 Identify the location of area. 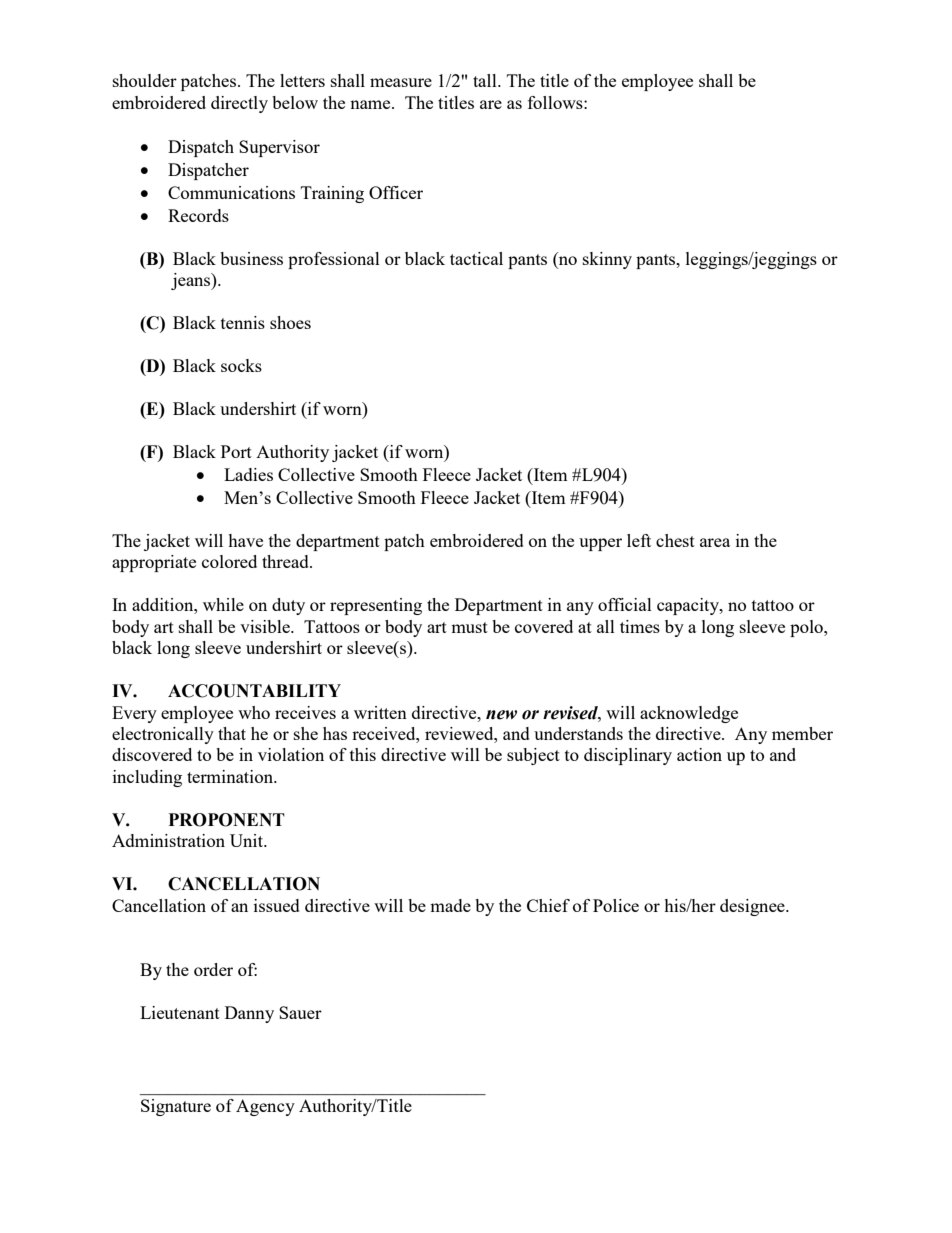
(715, 542).
